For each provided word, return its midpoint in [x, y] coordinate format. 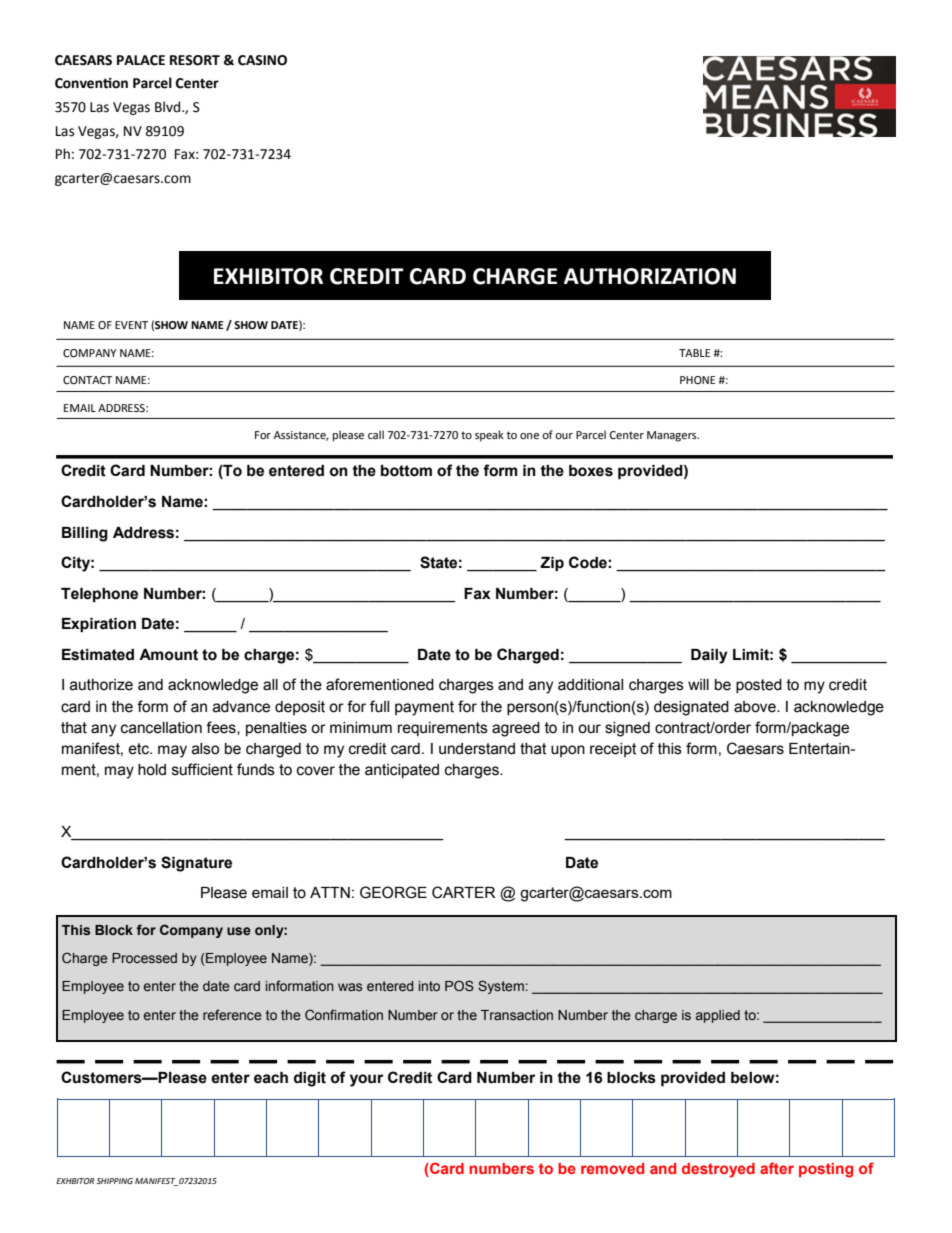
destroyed [718, 1170]
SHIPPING [114, 1181]
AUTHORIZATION [650, 276]
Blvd [169, 107]
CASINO [262, 60]
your [366, 1080]
